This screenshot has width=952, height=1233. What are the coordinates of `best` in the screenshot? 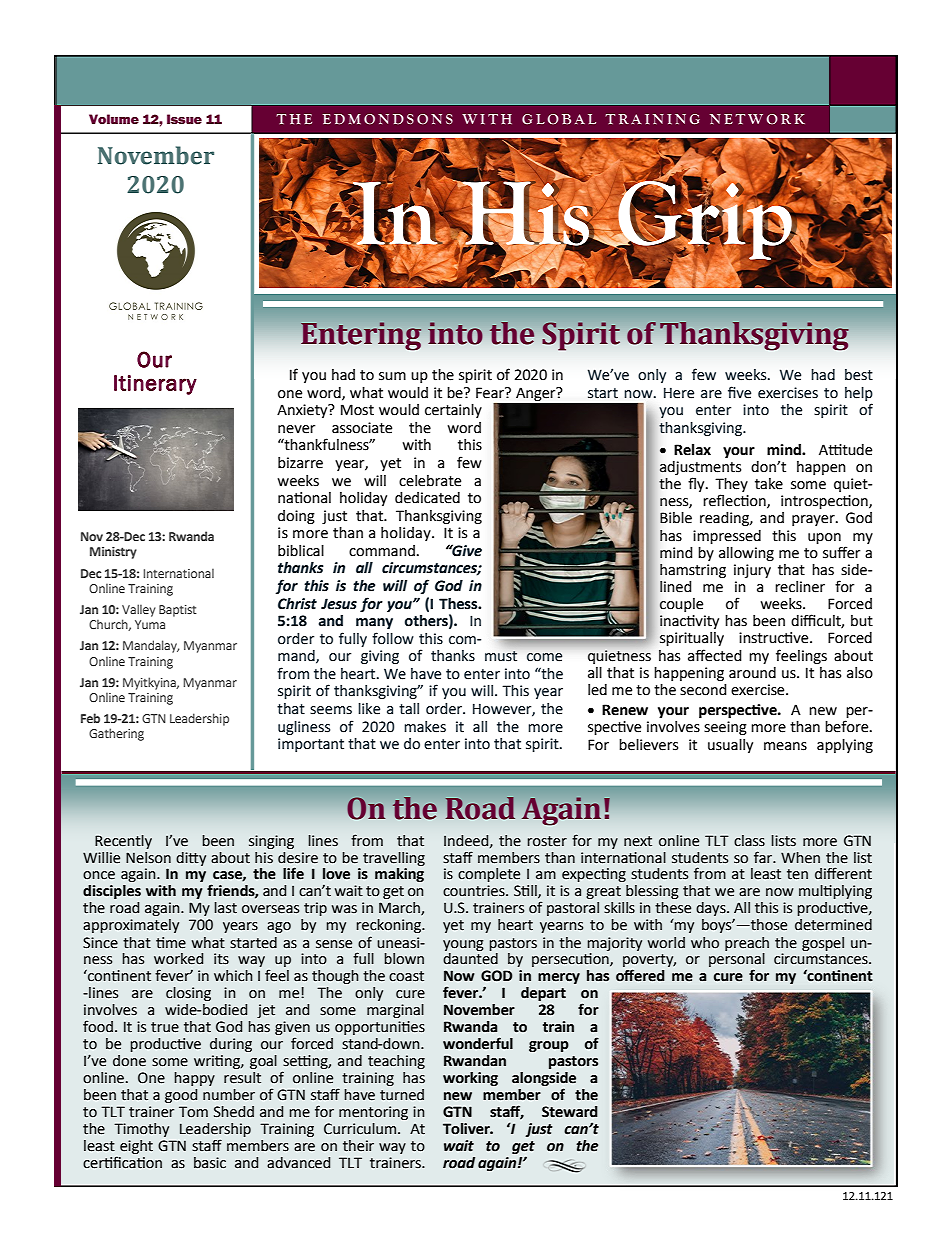 It's located at (859, 375).
